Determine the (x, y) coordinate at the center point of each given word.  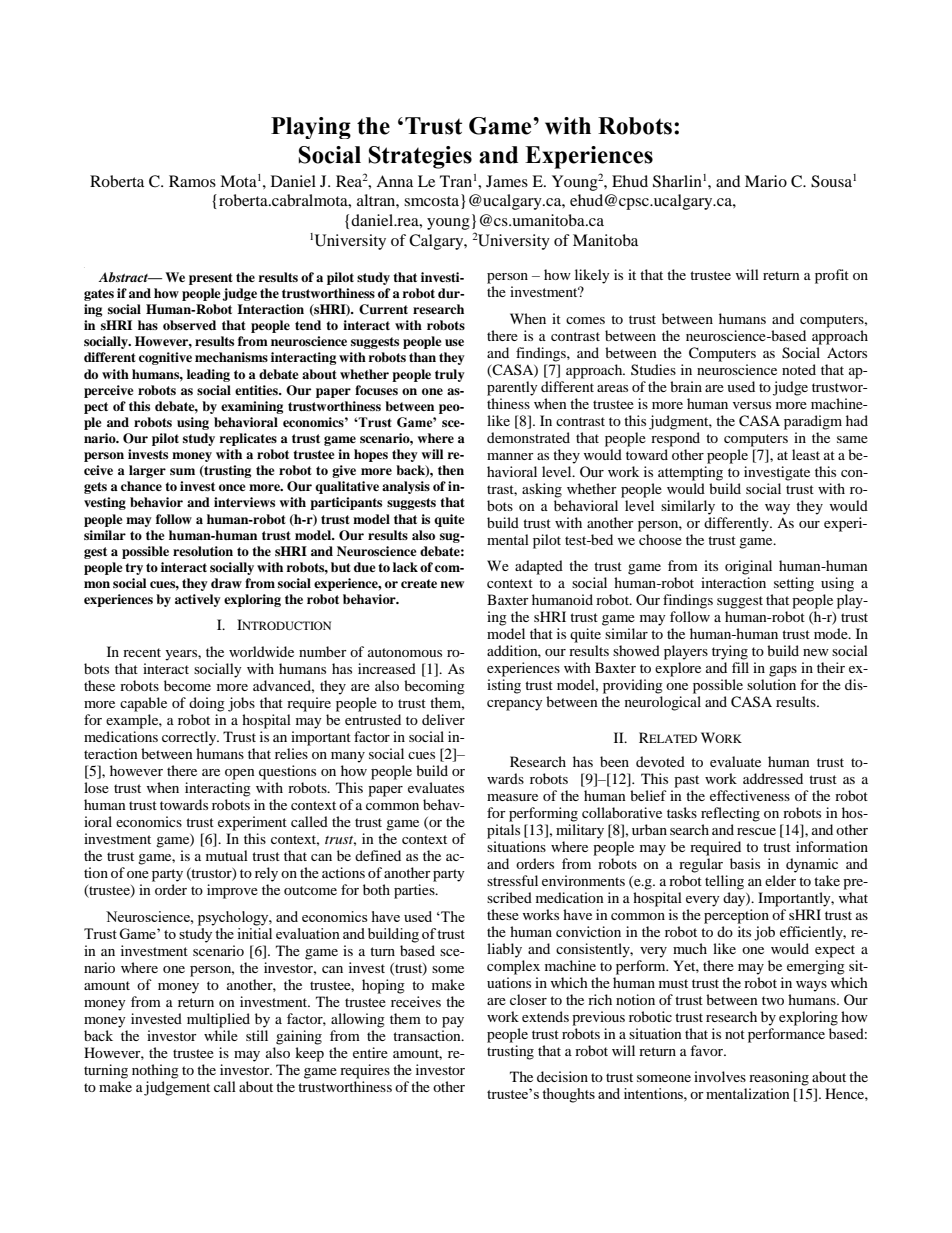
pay (453, 1022)
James (507, 181)
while (221, 1035)
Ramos (192, 181)
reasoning (779, 1078)
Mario (766, 181)
